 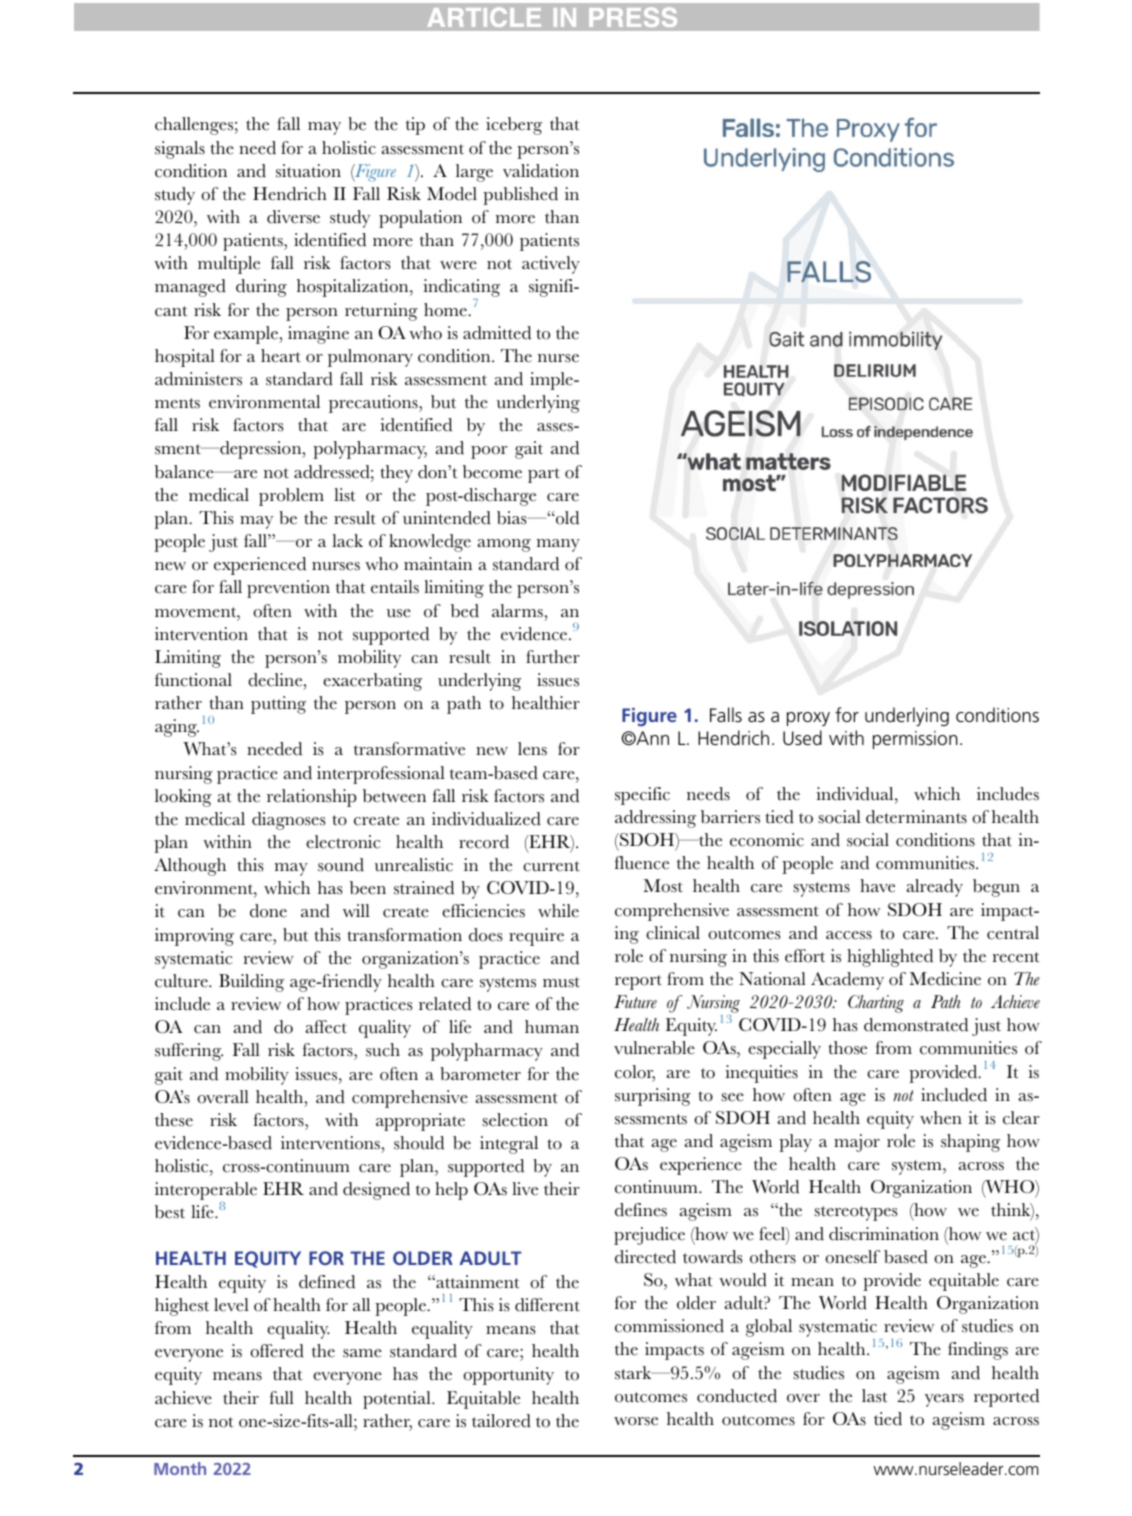 I want to click on permission, so click(x=915, y=740).
